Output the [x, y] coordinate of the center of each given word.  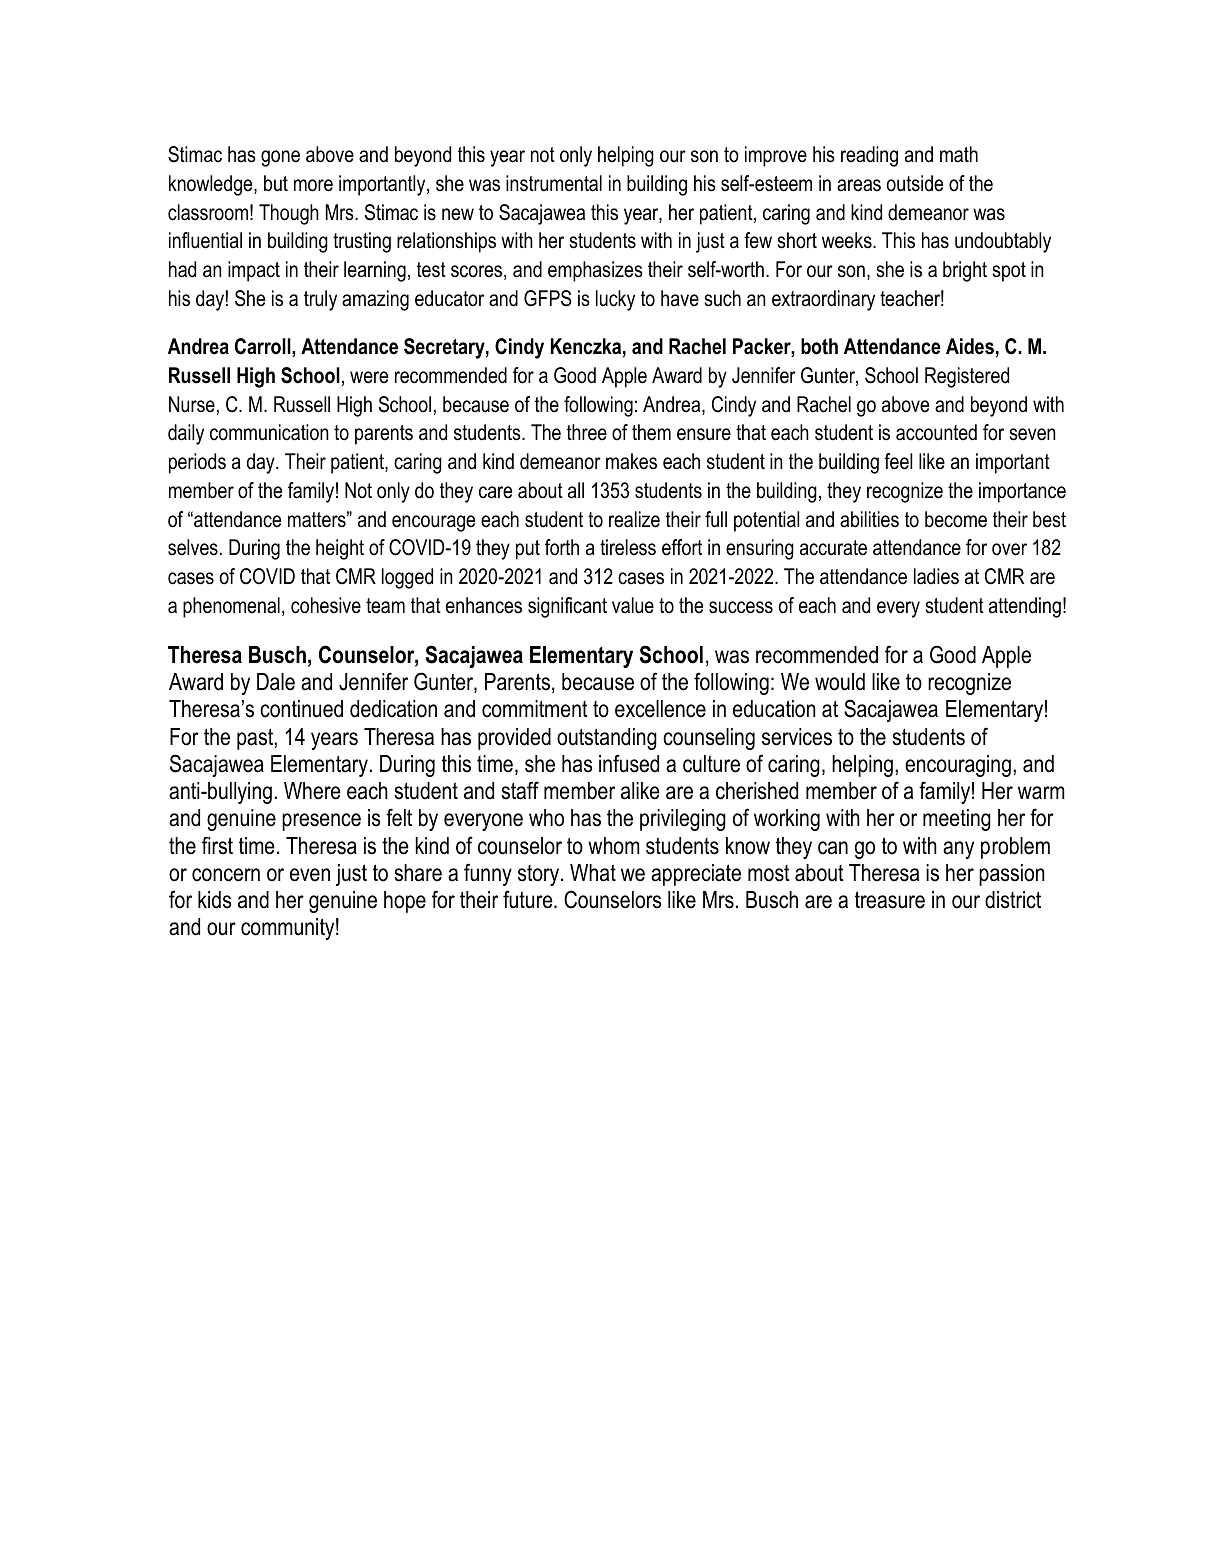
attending [1025, 607]
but [276, 183]
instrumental [554, 183]
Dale [276, 682]
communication [269, 432]
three [587, 432]
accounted [936, 432]
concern [226, 875]
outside [915, 183]
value [633, 605]
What [593, 873]
